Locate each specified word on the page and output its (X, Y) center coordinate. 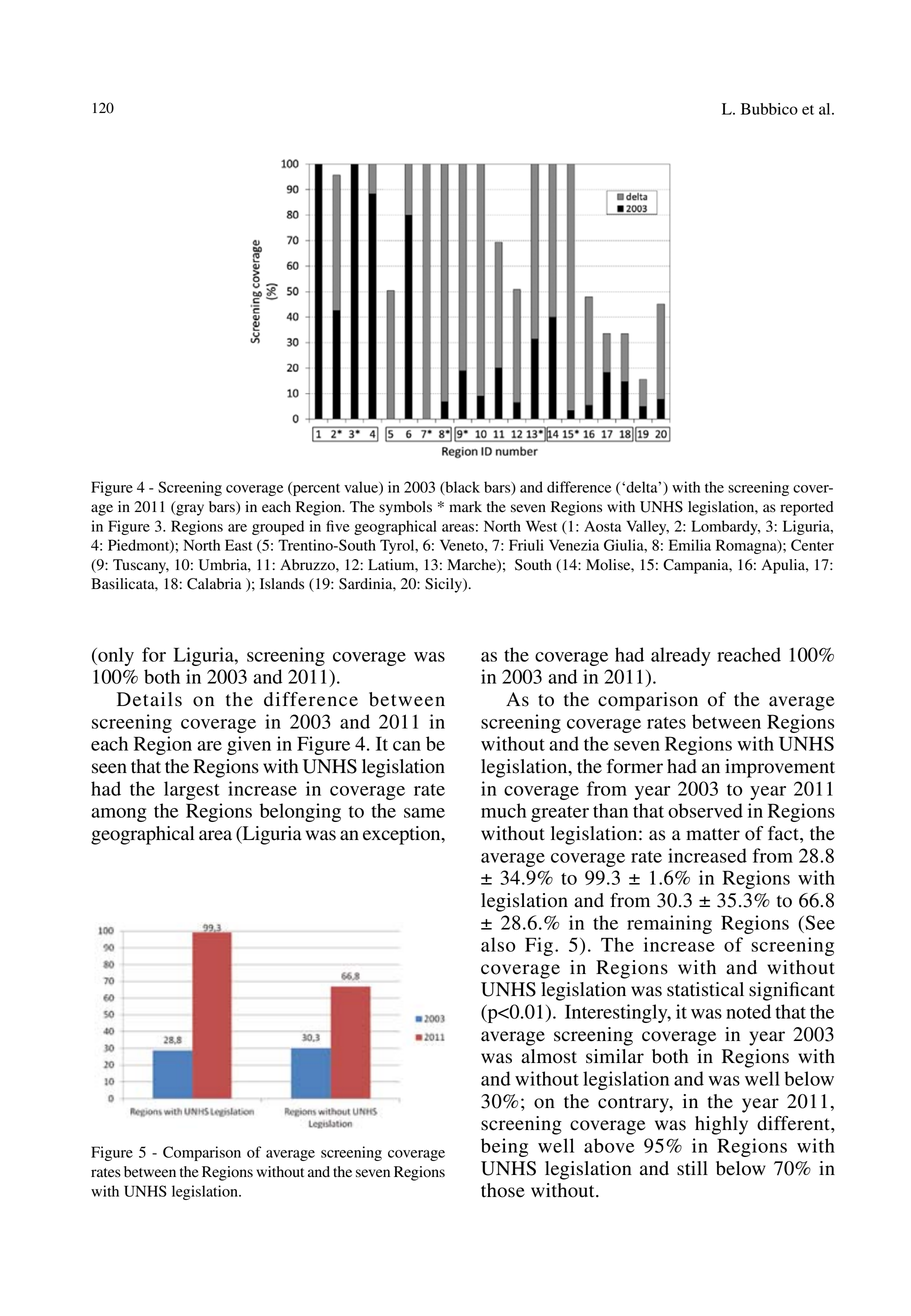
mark (465, 506)
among (119, 815)
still (692, 1168)
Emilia (690, 545)
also (498, 944)
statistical (705, 989)
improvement (780, 768)
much (503, 810)
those (503, 1190)
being (504, 1147)
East (238, 545)
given (249, 745)
